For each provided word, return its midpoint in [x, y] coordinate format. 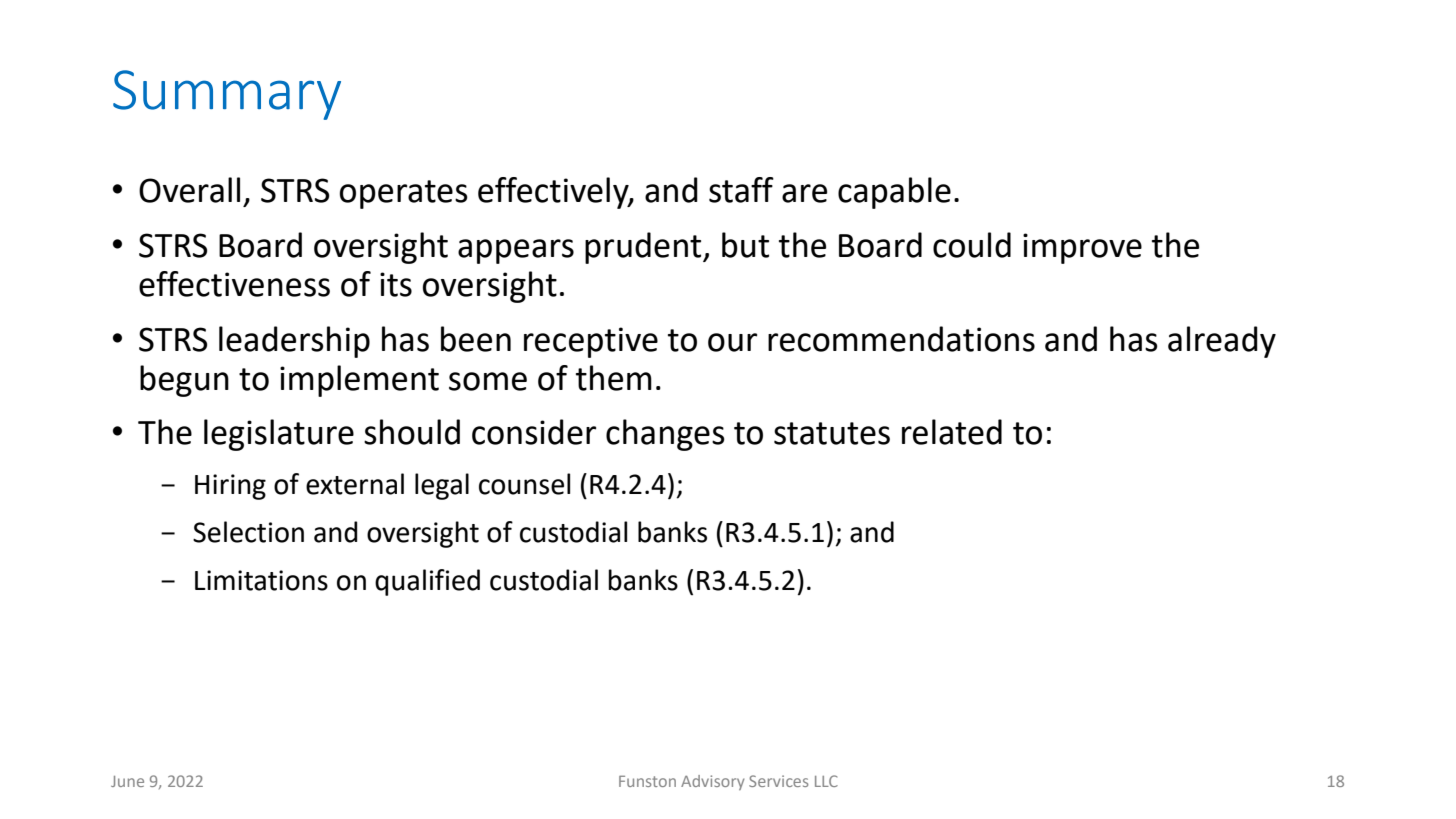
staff [741, 190]
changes [665, 435]
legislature [279, 435]
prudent [644, 248]
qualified [427, 582]
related [952, 432]
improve [1082, 248]
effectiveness [234, 284]
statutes [832, 433]
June [127, 781]
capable [894, 193]
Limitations [261, 580]
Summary [227, 95]
